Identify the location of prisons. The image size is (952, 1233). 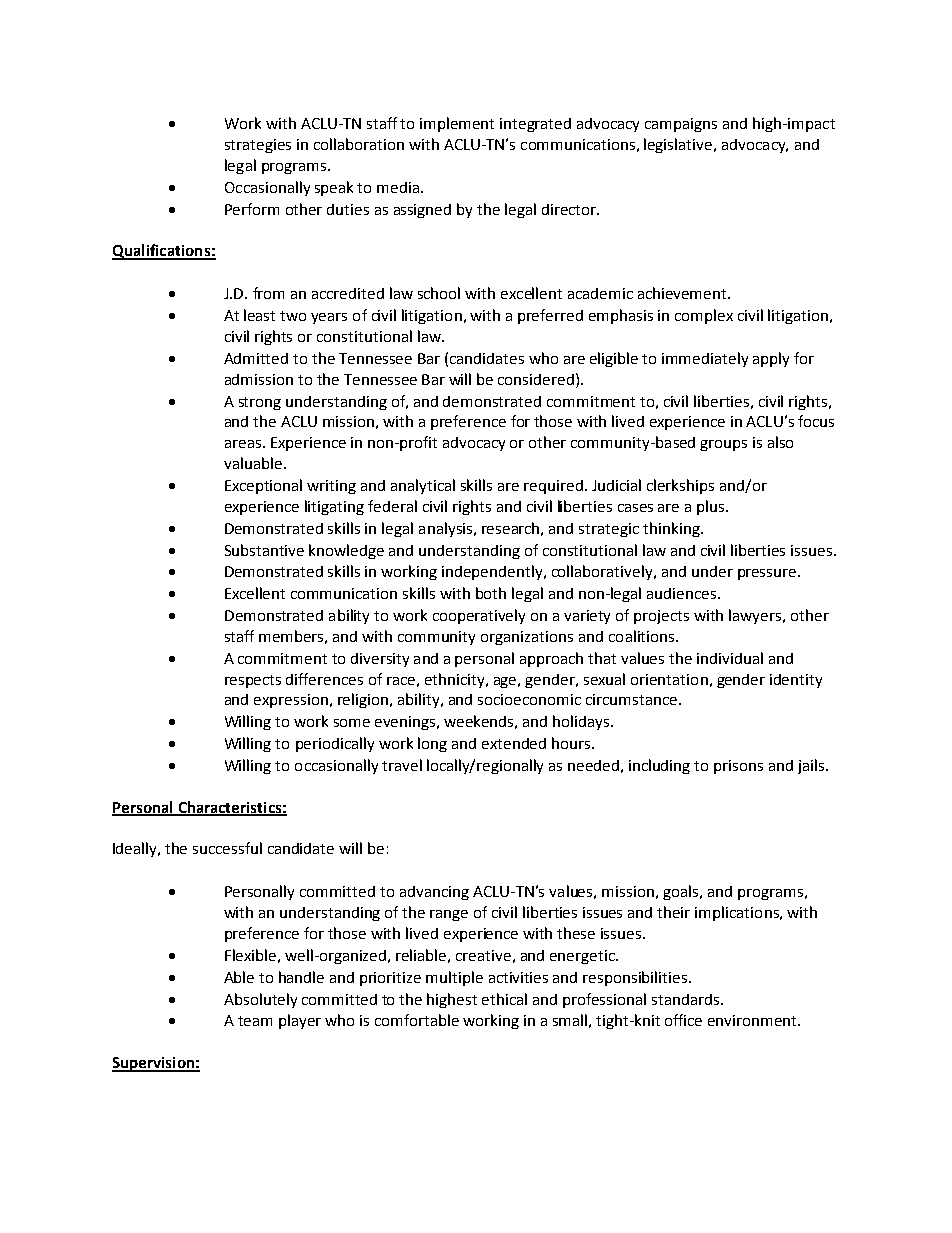
(738, 767).
